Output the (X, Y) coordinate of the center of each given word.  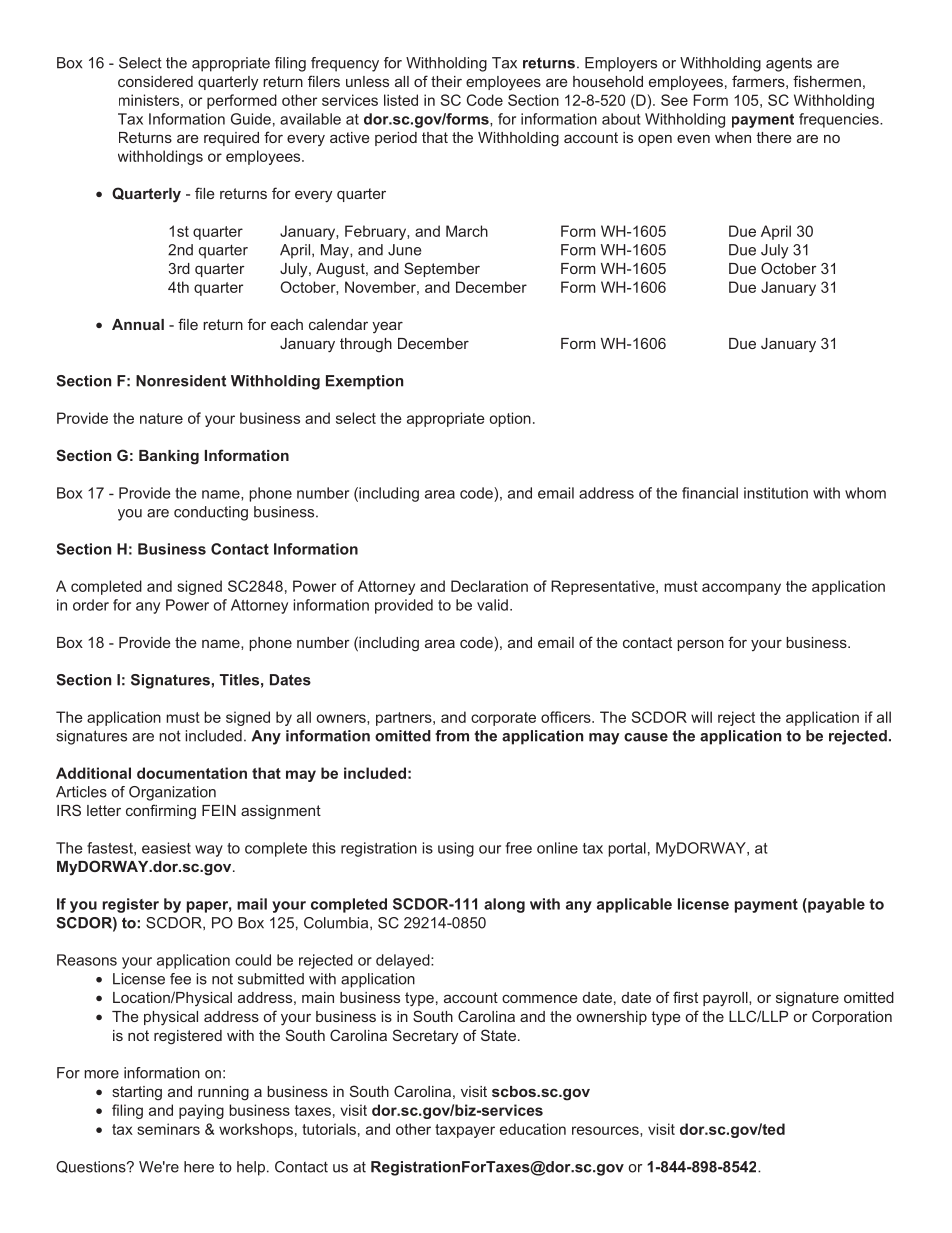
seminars (168, 1129)
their (446, 81)
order (91, 605)
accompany (741, 589)
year (387, 327)
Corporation (852, 1017)
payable (835, 905)
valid (492, 605)
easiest (166, 848)
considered (155, 81)
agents (789, 64)
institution (776, 493)
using (456, 849)
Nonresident (181, 381)
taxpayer (465, 1131)
